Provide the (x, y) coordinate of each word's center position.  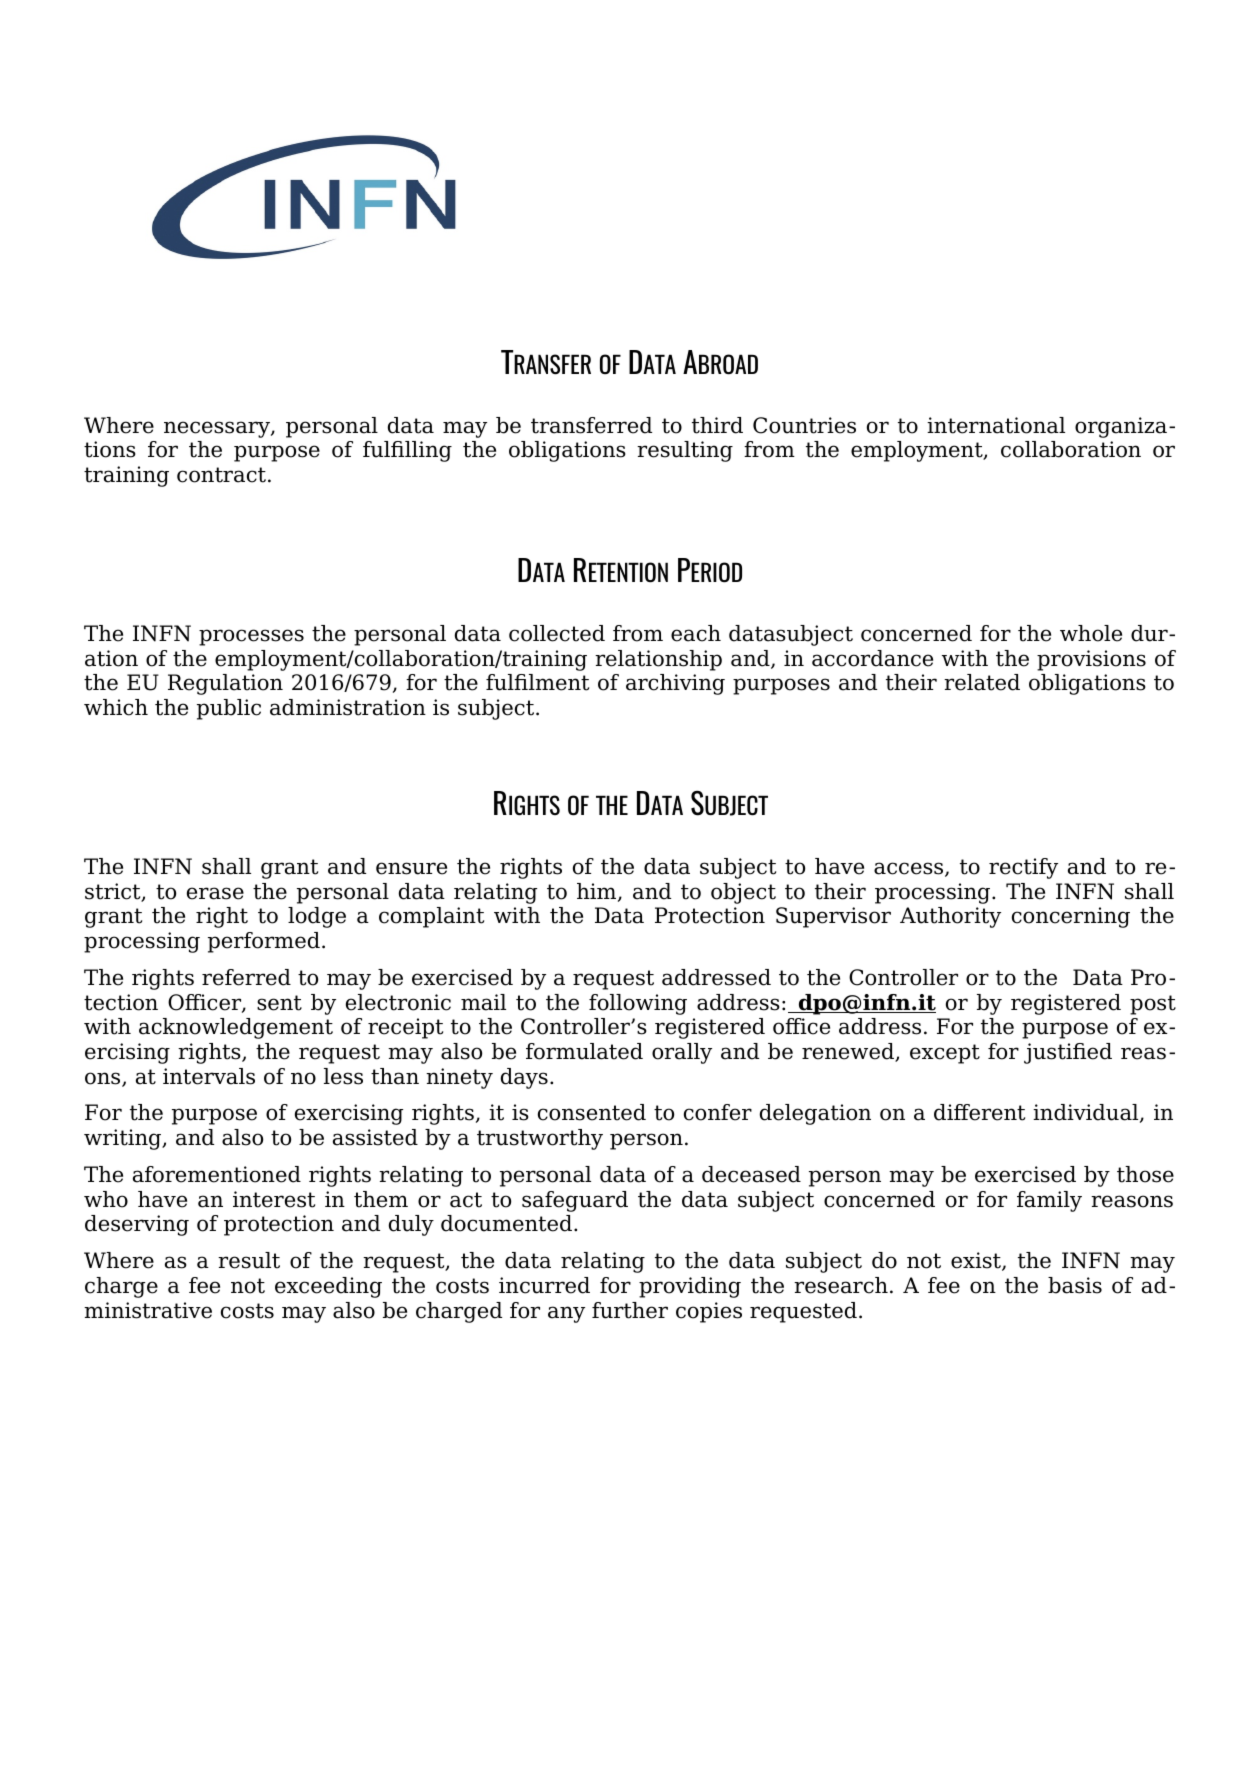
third (717, 425)
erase (215, 893)
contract (221, 475)
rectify (1023, 868)
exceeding (328, 1287)
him (598, 892)
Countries (804, 425)
